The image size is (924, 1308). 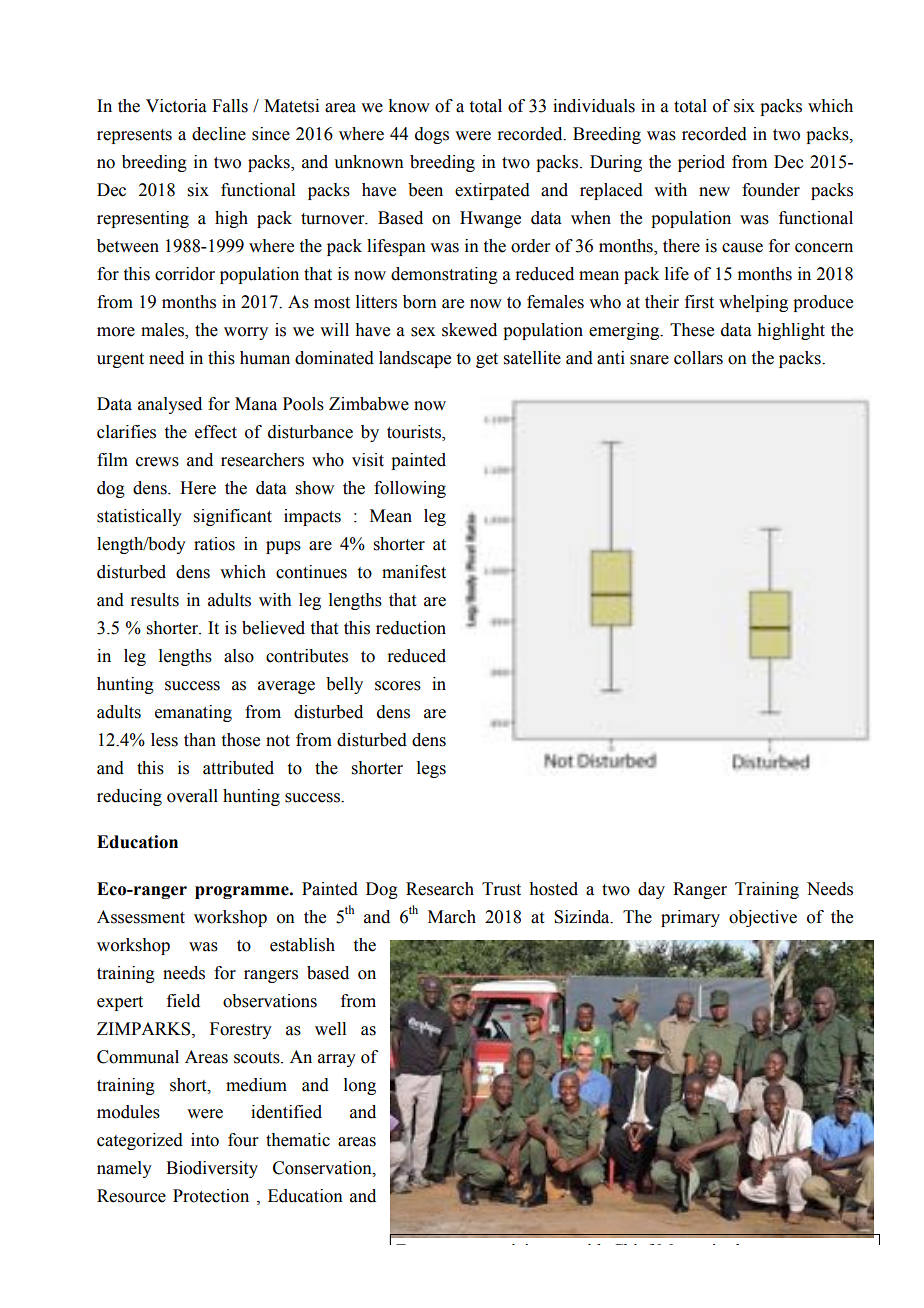 I want to click on dogs, so click(x=432, y=135).
